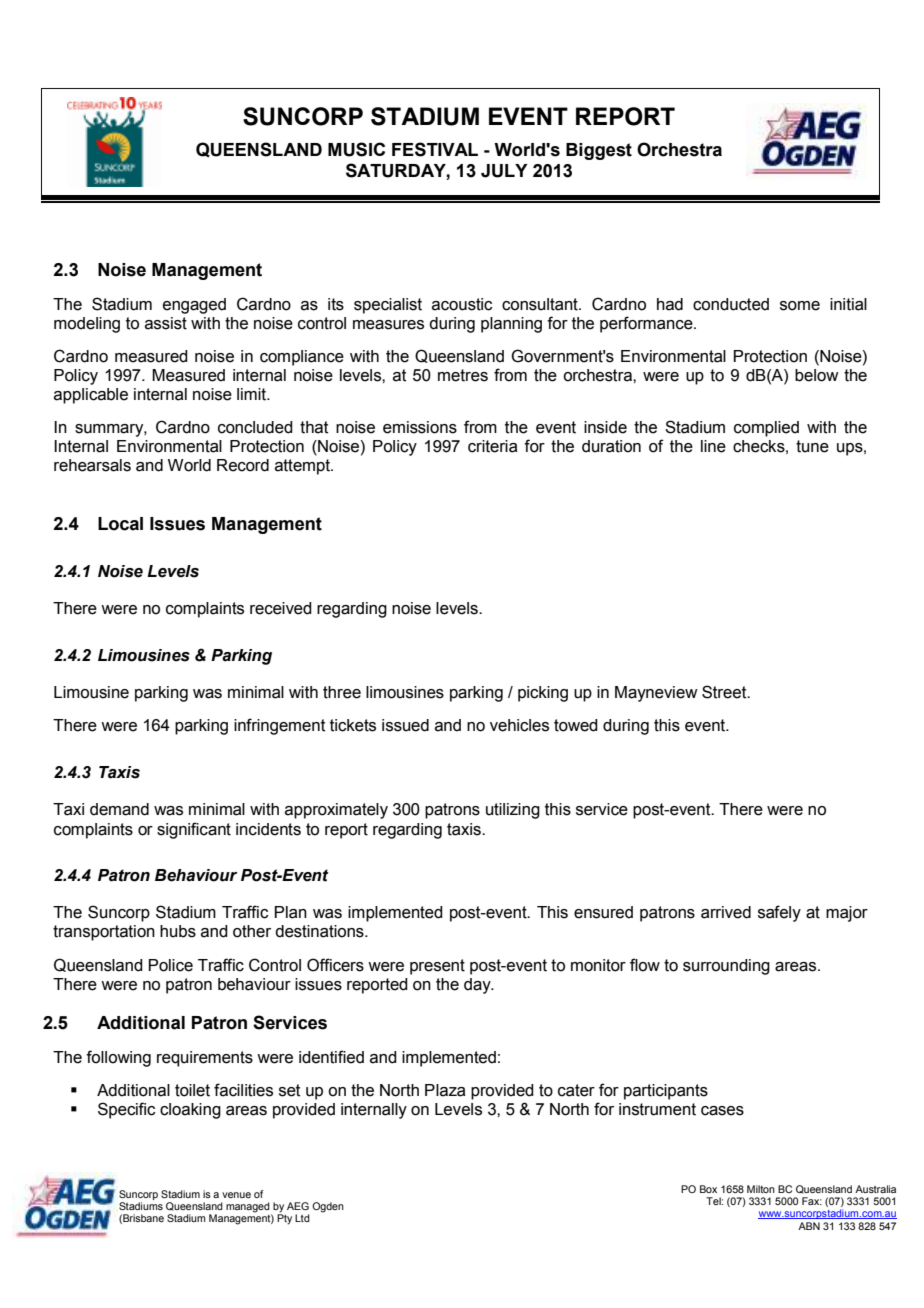 The width and height of the screenshot is (924, 1308). I want to click on Ogden, so click(328, 1207).
